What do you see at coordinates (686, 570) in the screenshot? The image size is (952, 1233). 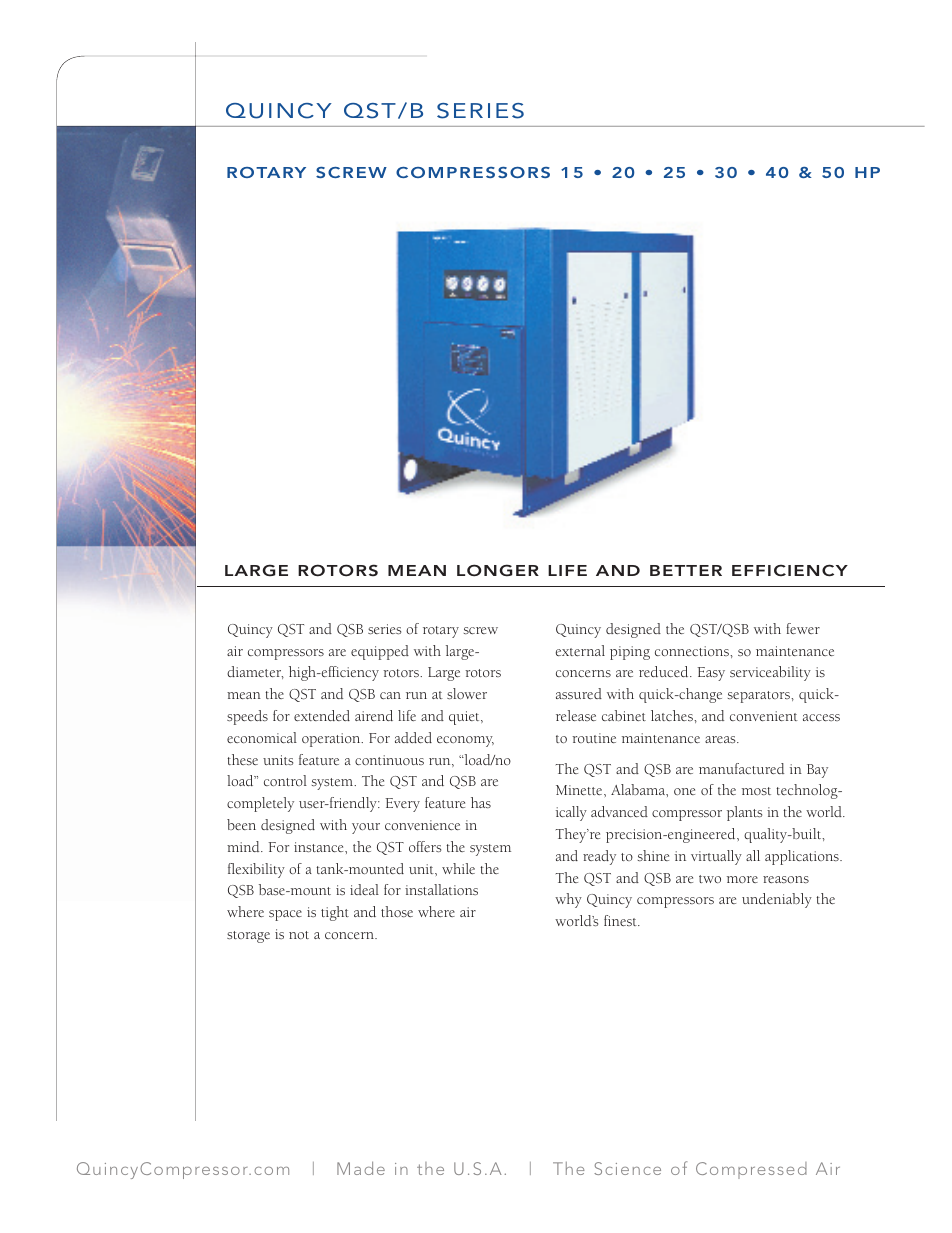 I see `BETTER` at bounding box center [686, 570].
